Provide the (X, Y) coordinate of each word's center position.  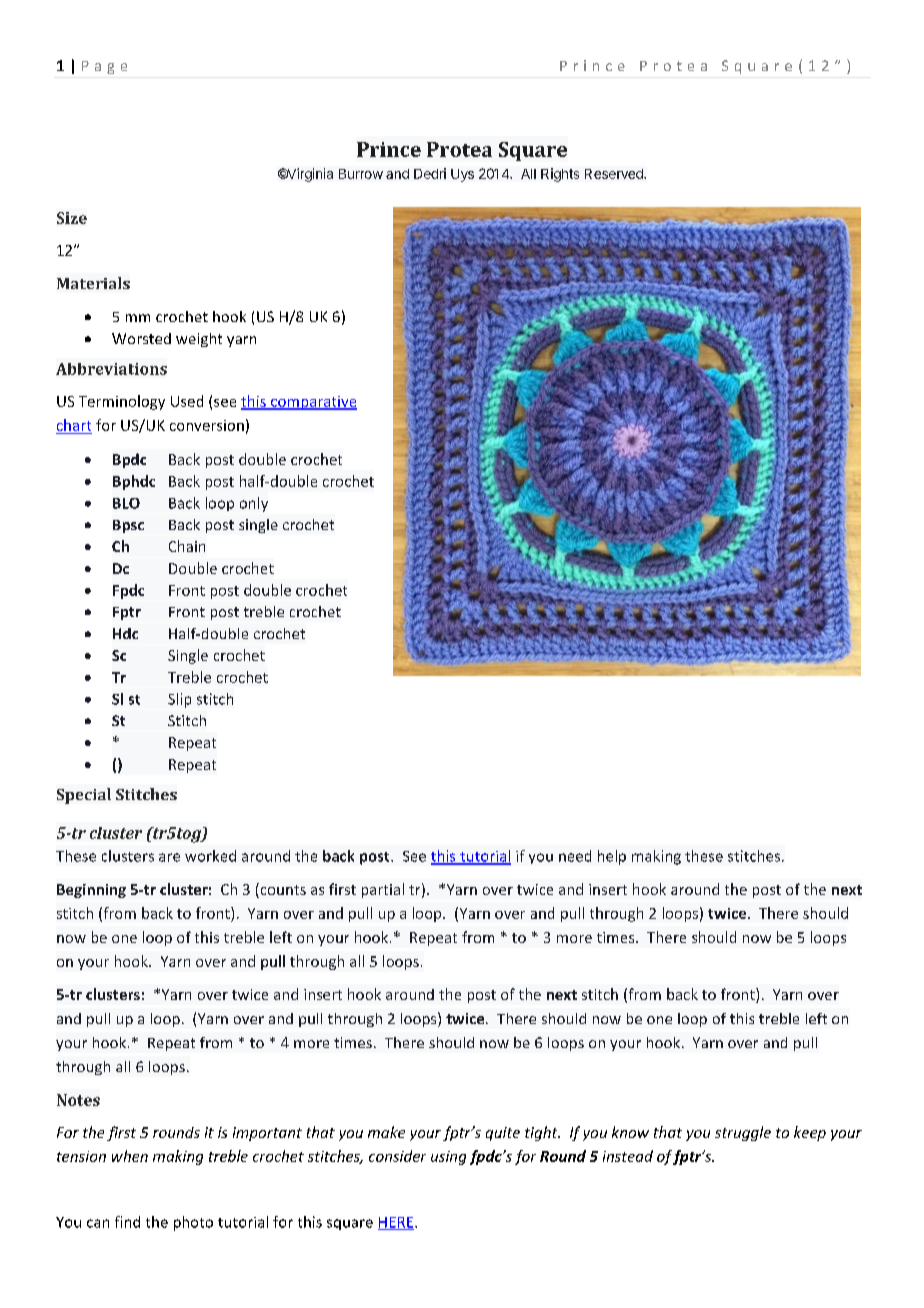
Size (72, 218)
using (448, 1158)
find (127, 1222)
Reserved (615, 174)
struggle (743, 1133)
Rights (560, 175)
